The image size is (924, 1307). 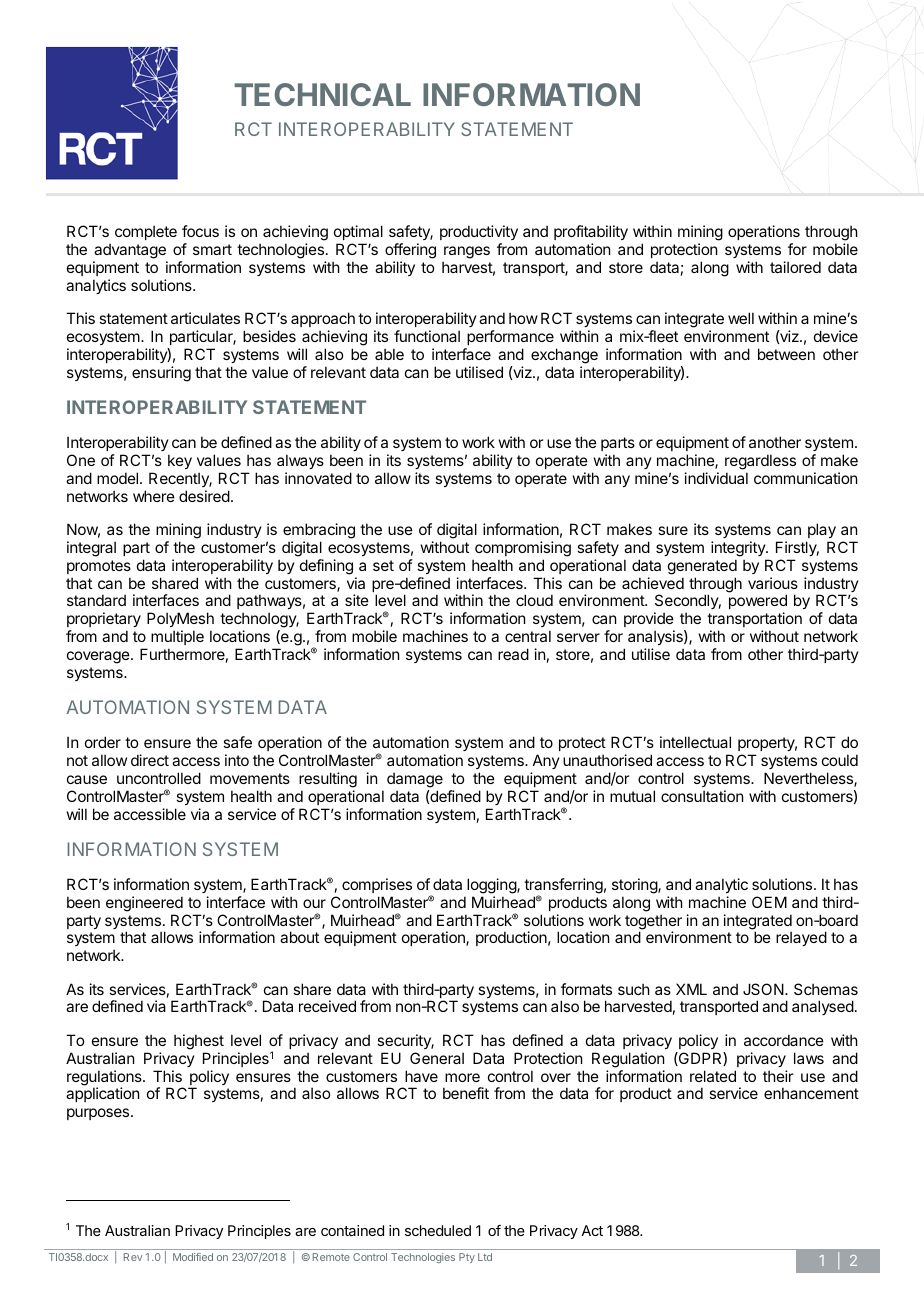 What do you see at coordinates (427, 336) in the screenshot?
I see `functional` at bounding box center [427, 336].
